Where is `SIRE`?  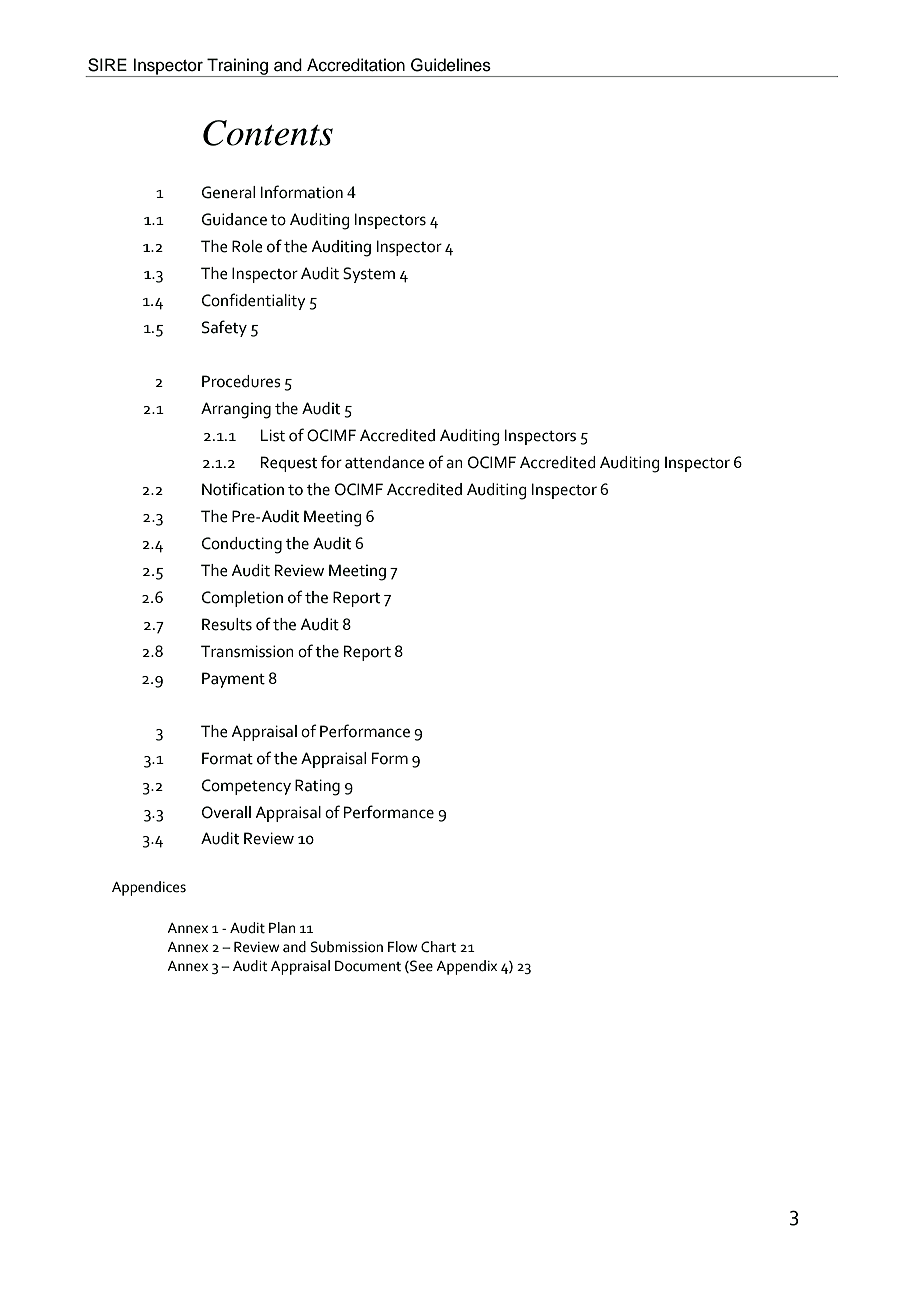 SIRE is located at coordinates (107, 65).
